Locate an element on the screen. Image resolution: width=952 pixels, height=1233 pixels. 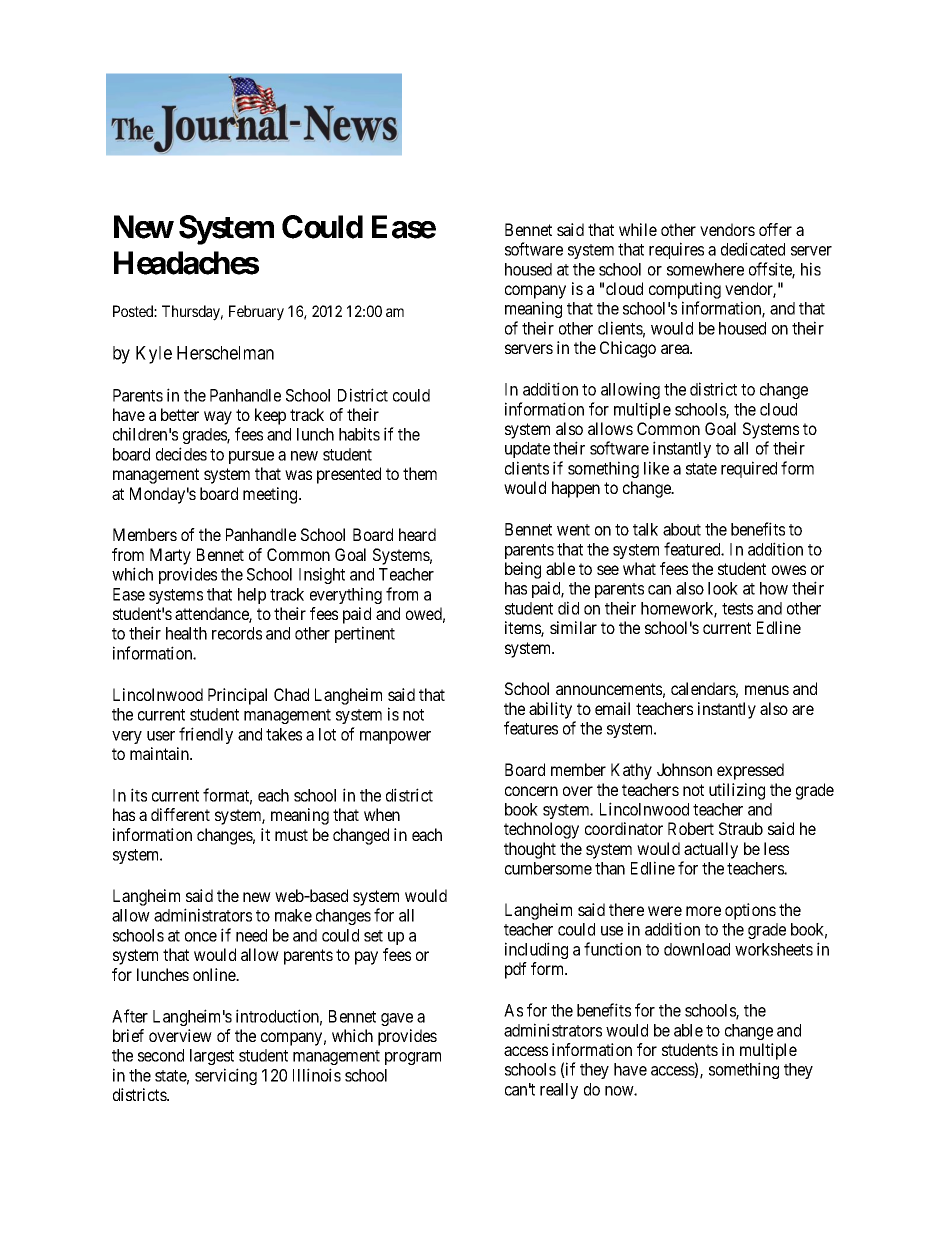
dedicated is located at coordinates (753, 249).
